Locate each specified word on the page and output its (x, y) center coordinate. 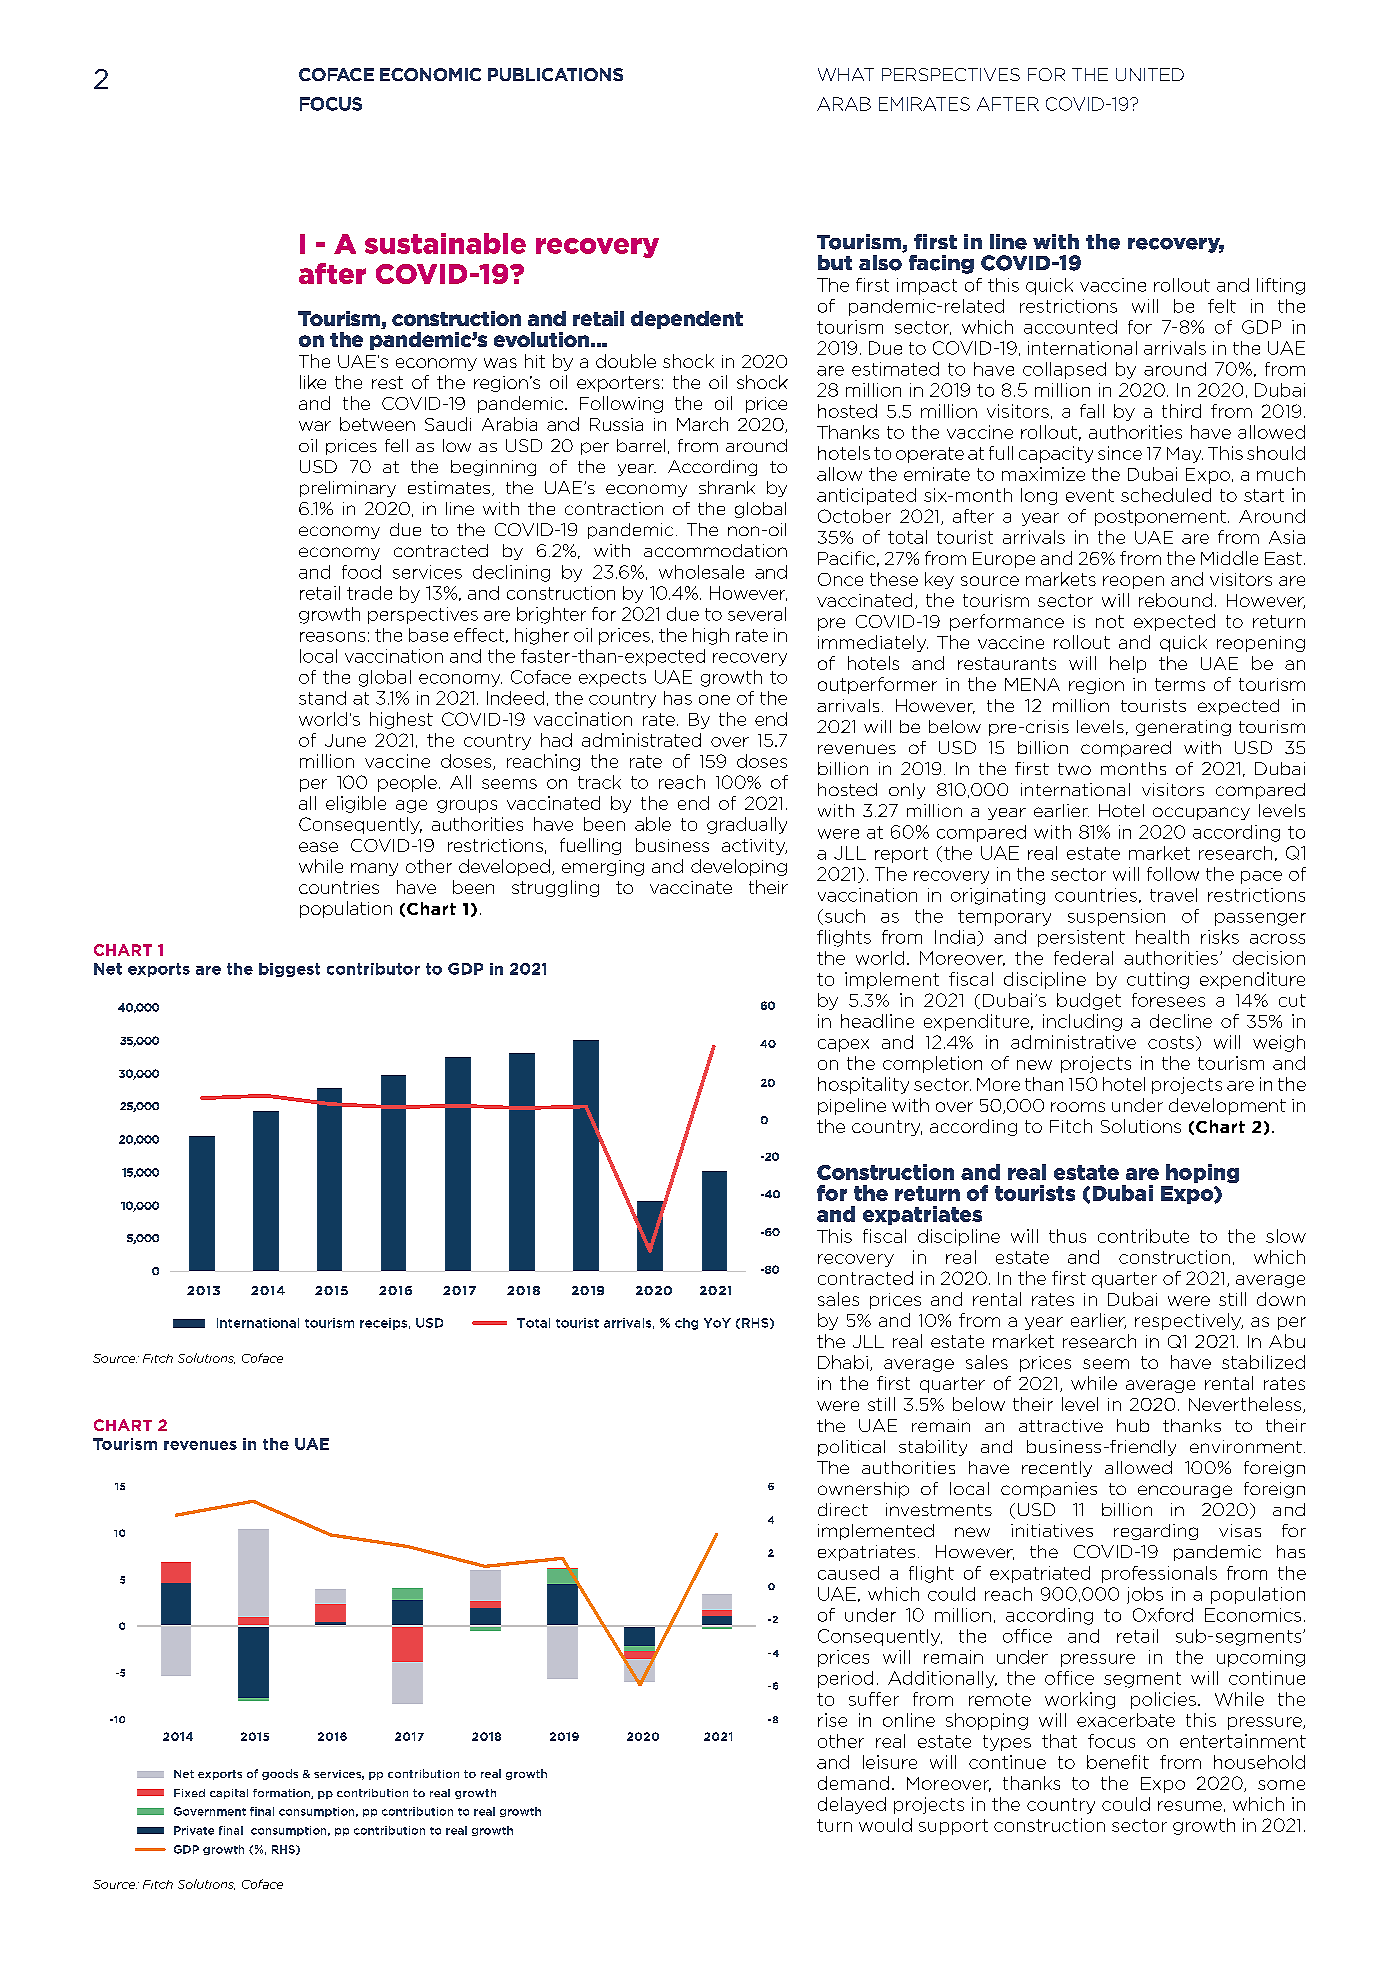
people (407, 783)
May (1185, 455)
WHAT (846, 74)
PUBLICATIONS (555, 74)
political (851, 1448)
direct (843, 1509)
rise (832, 1720)
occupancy (1201, 813)
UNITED (1150, 74)
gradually (747, 825)
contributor (373, 969)
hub (1133, 1425)
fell (396, 445)
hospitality (863, 1085)
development (1227, 1106)
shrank (727, 487)
